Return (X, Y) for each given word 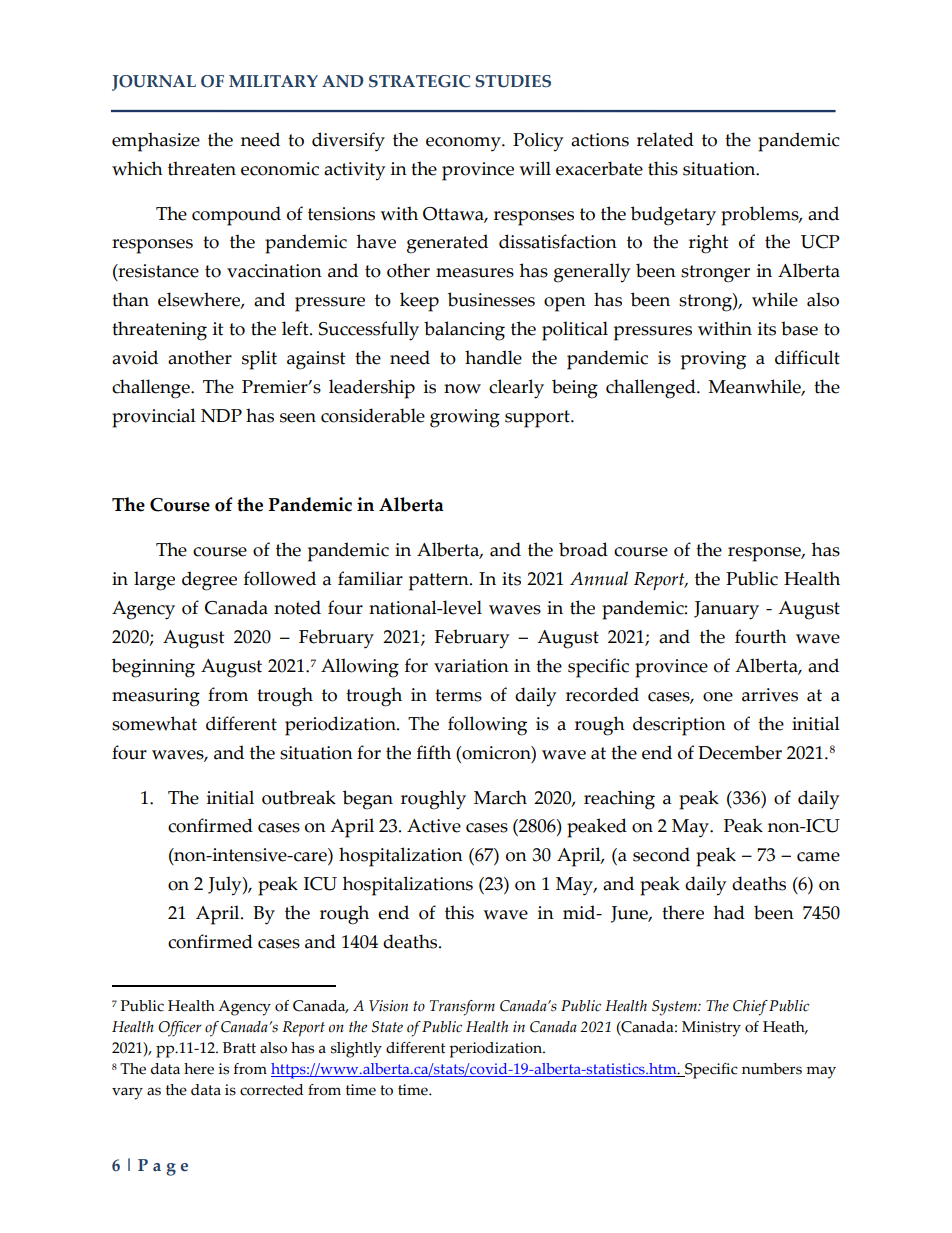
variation (471, 666)
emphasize (156, 142)
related (665, 139)
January (726, 610)
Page (163, 1167)
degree (209, 581)
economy (464, 144)
